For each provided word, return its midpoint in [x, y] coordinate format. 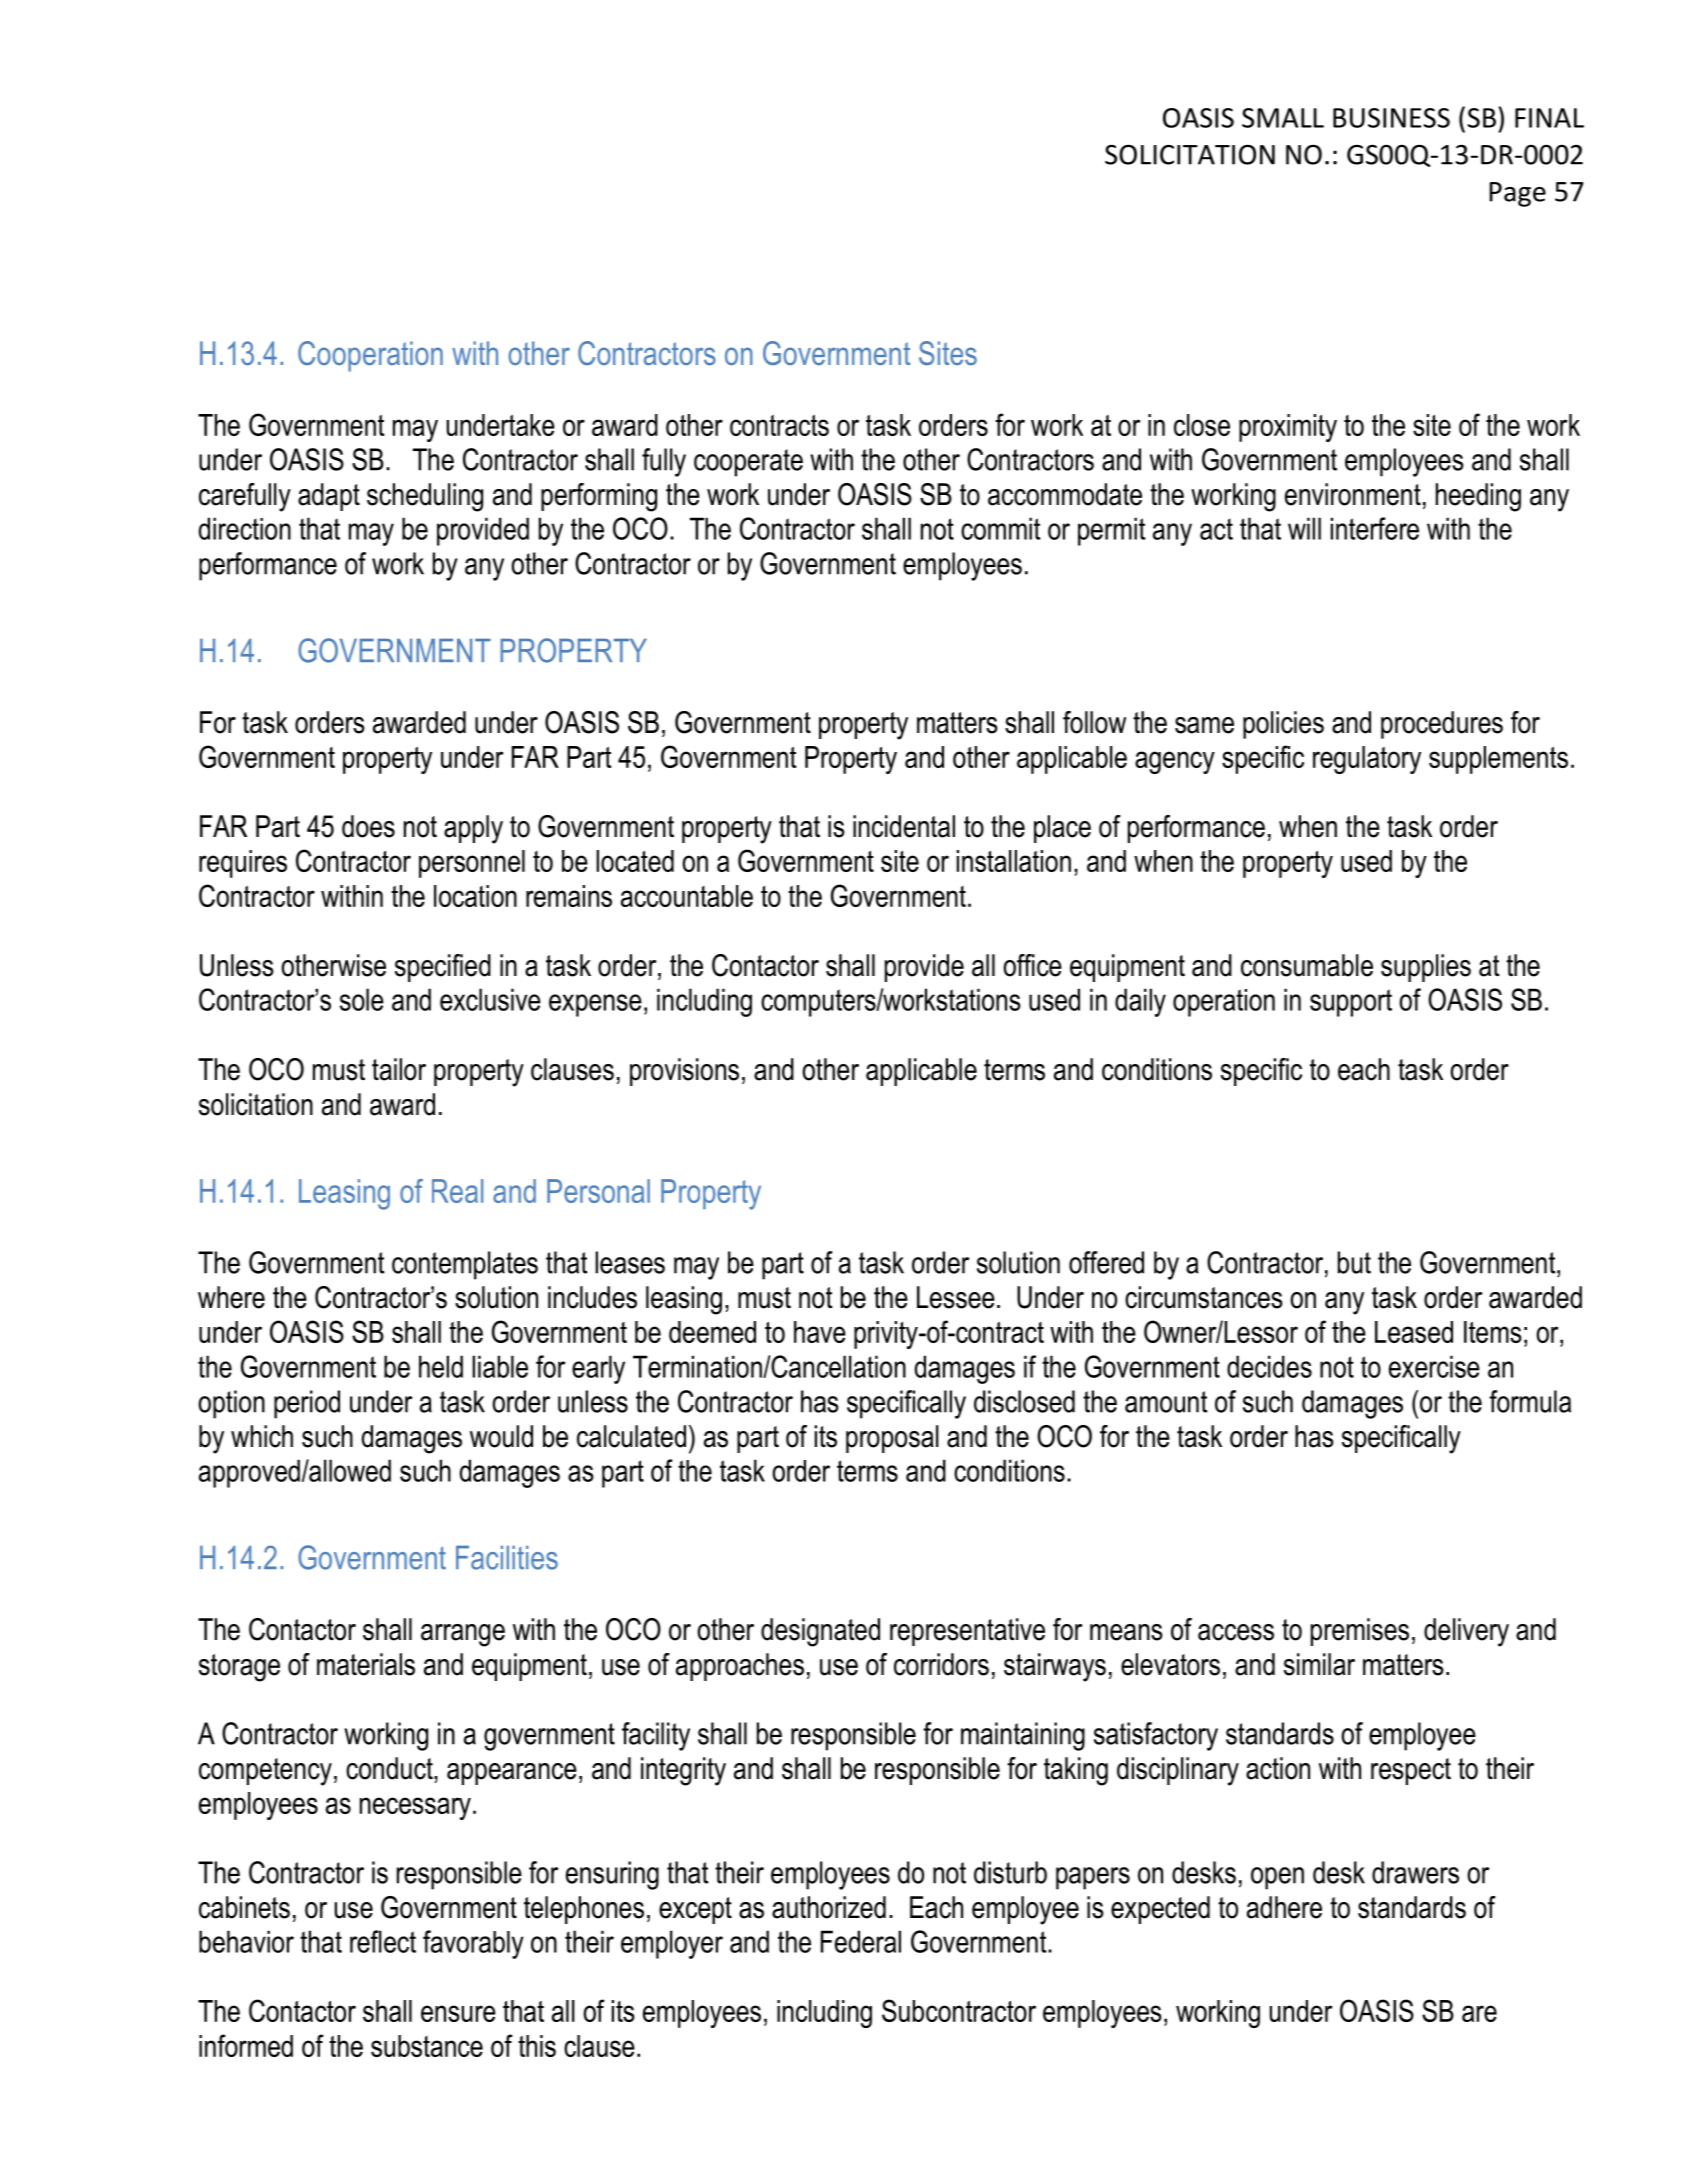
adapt [329, 497]
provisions [684, 1072]
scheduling [425, 497]
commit [1000, 528]
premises [1360, 1632]
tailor [399, 1069]
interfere [1375, 528]
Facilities [507, 1558]
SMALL [1283, 118]
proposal [892, 1439]
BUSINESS [1391, 118]
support [1351, 1003]
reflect [383, 1941]
